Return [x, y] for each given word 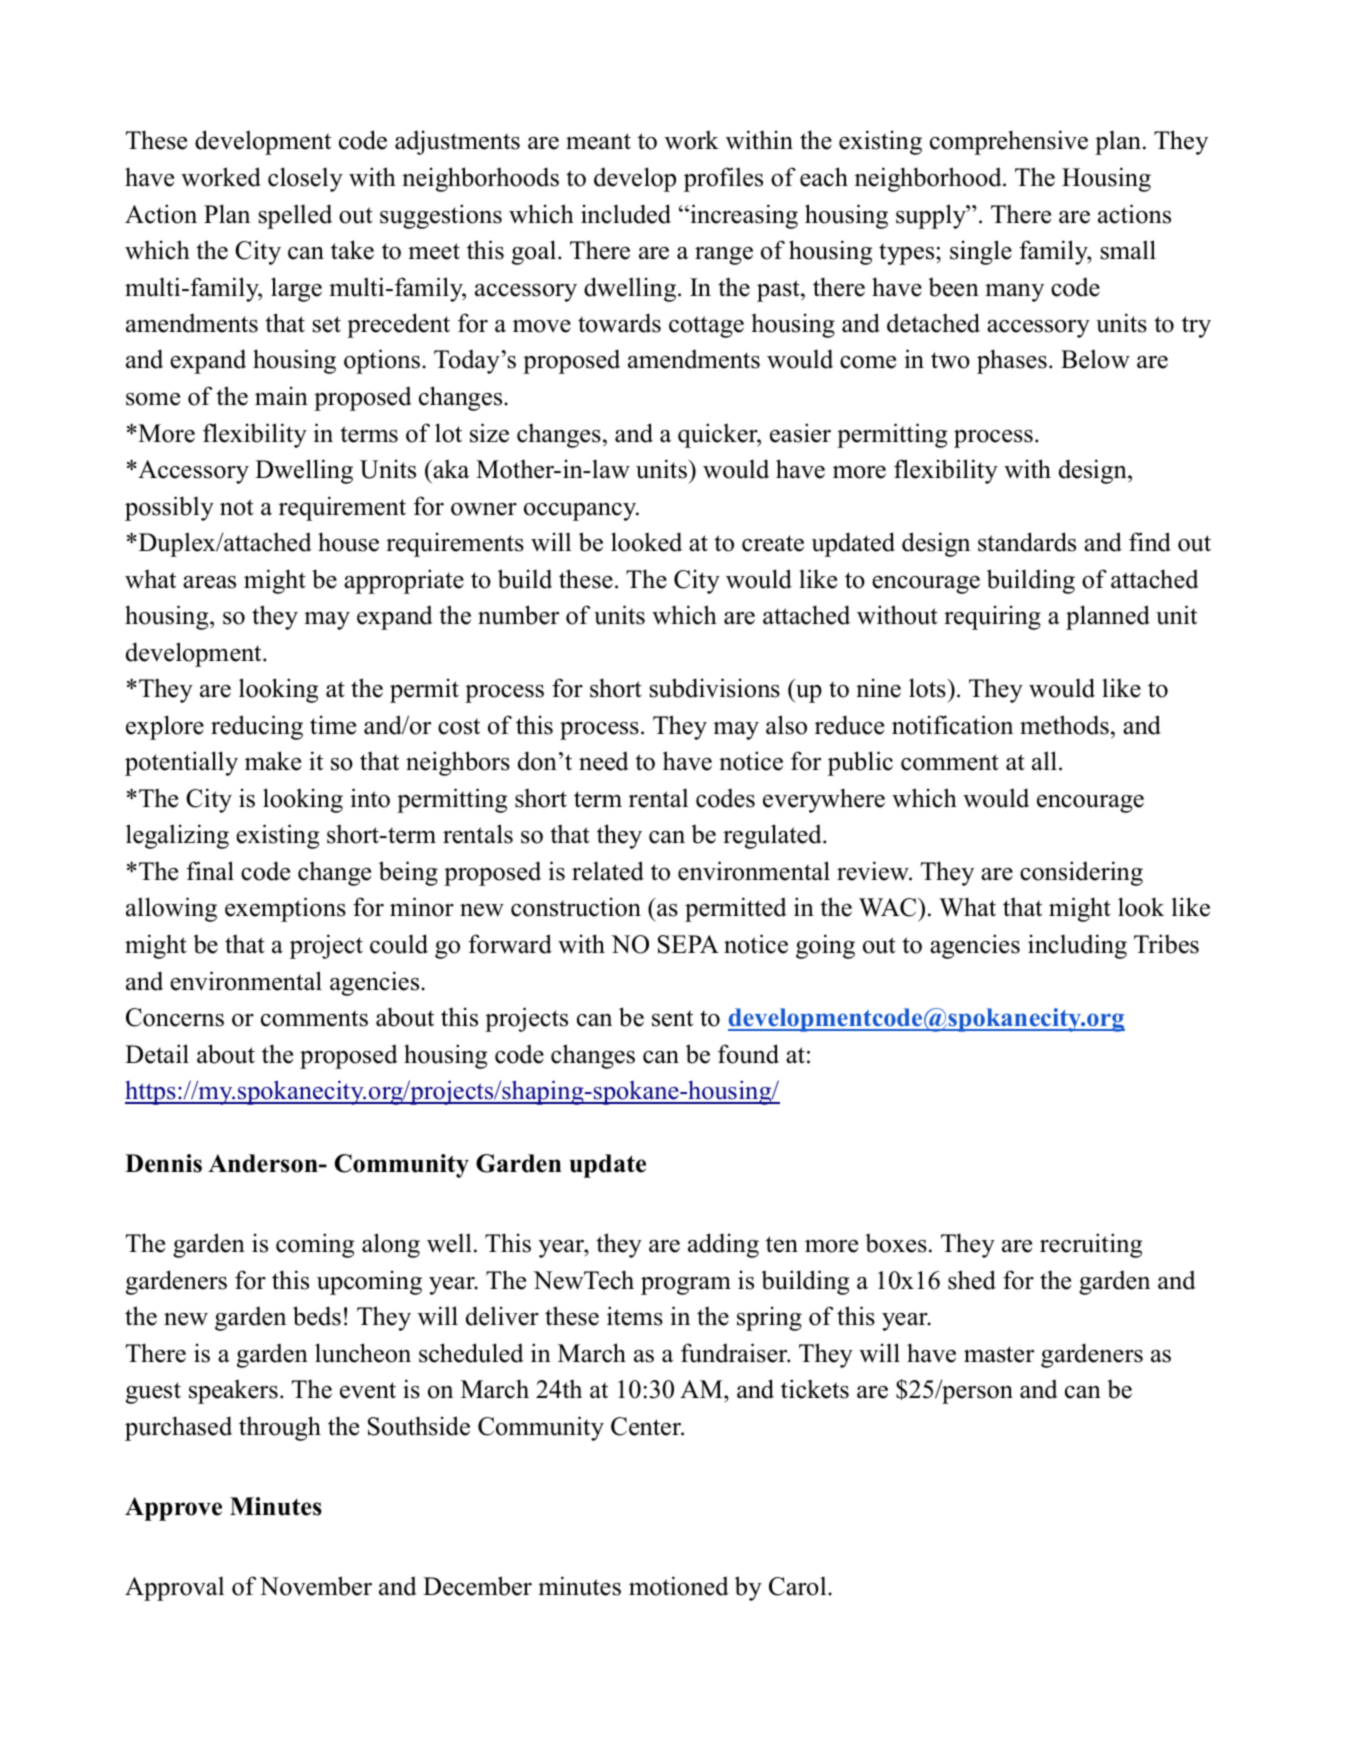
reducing [257, 727]
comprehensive [1009, 142]
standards [1027, 542]
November [316, 1586]
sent [672, 1018]
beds [317, 1316]
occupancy [581, 512]
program [686, 1286]
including [1077, 946]
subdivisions [715, 688]
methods [1064, 725]
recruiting [1091, 1245]
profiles [723, 179]
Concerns [175, 1017]
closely [305, 179]
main [281, 395]
